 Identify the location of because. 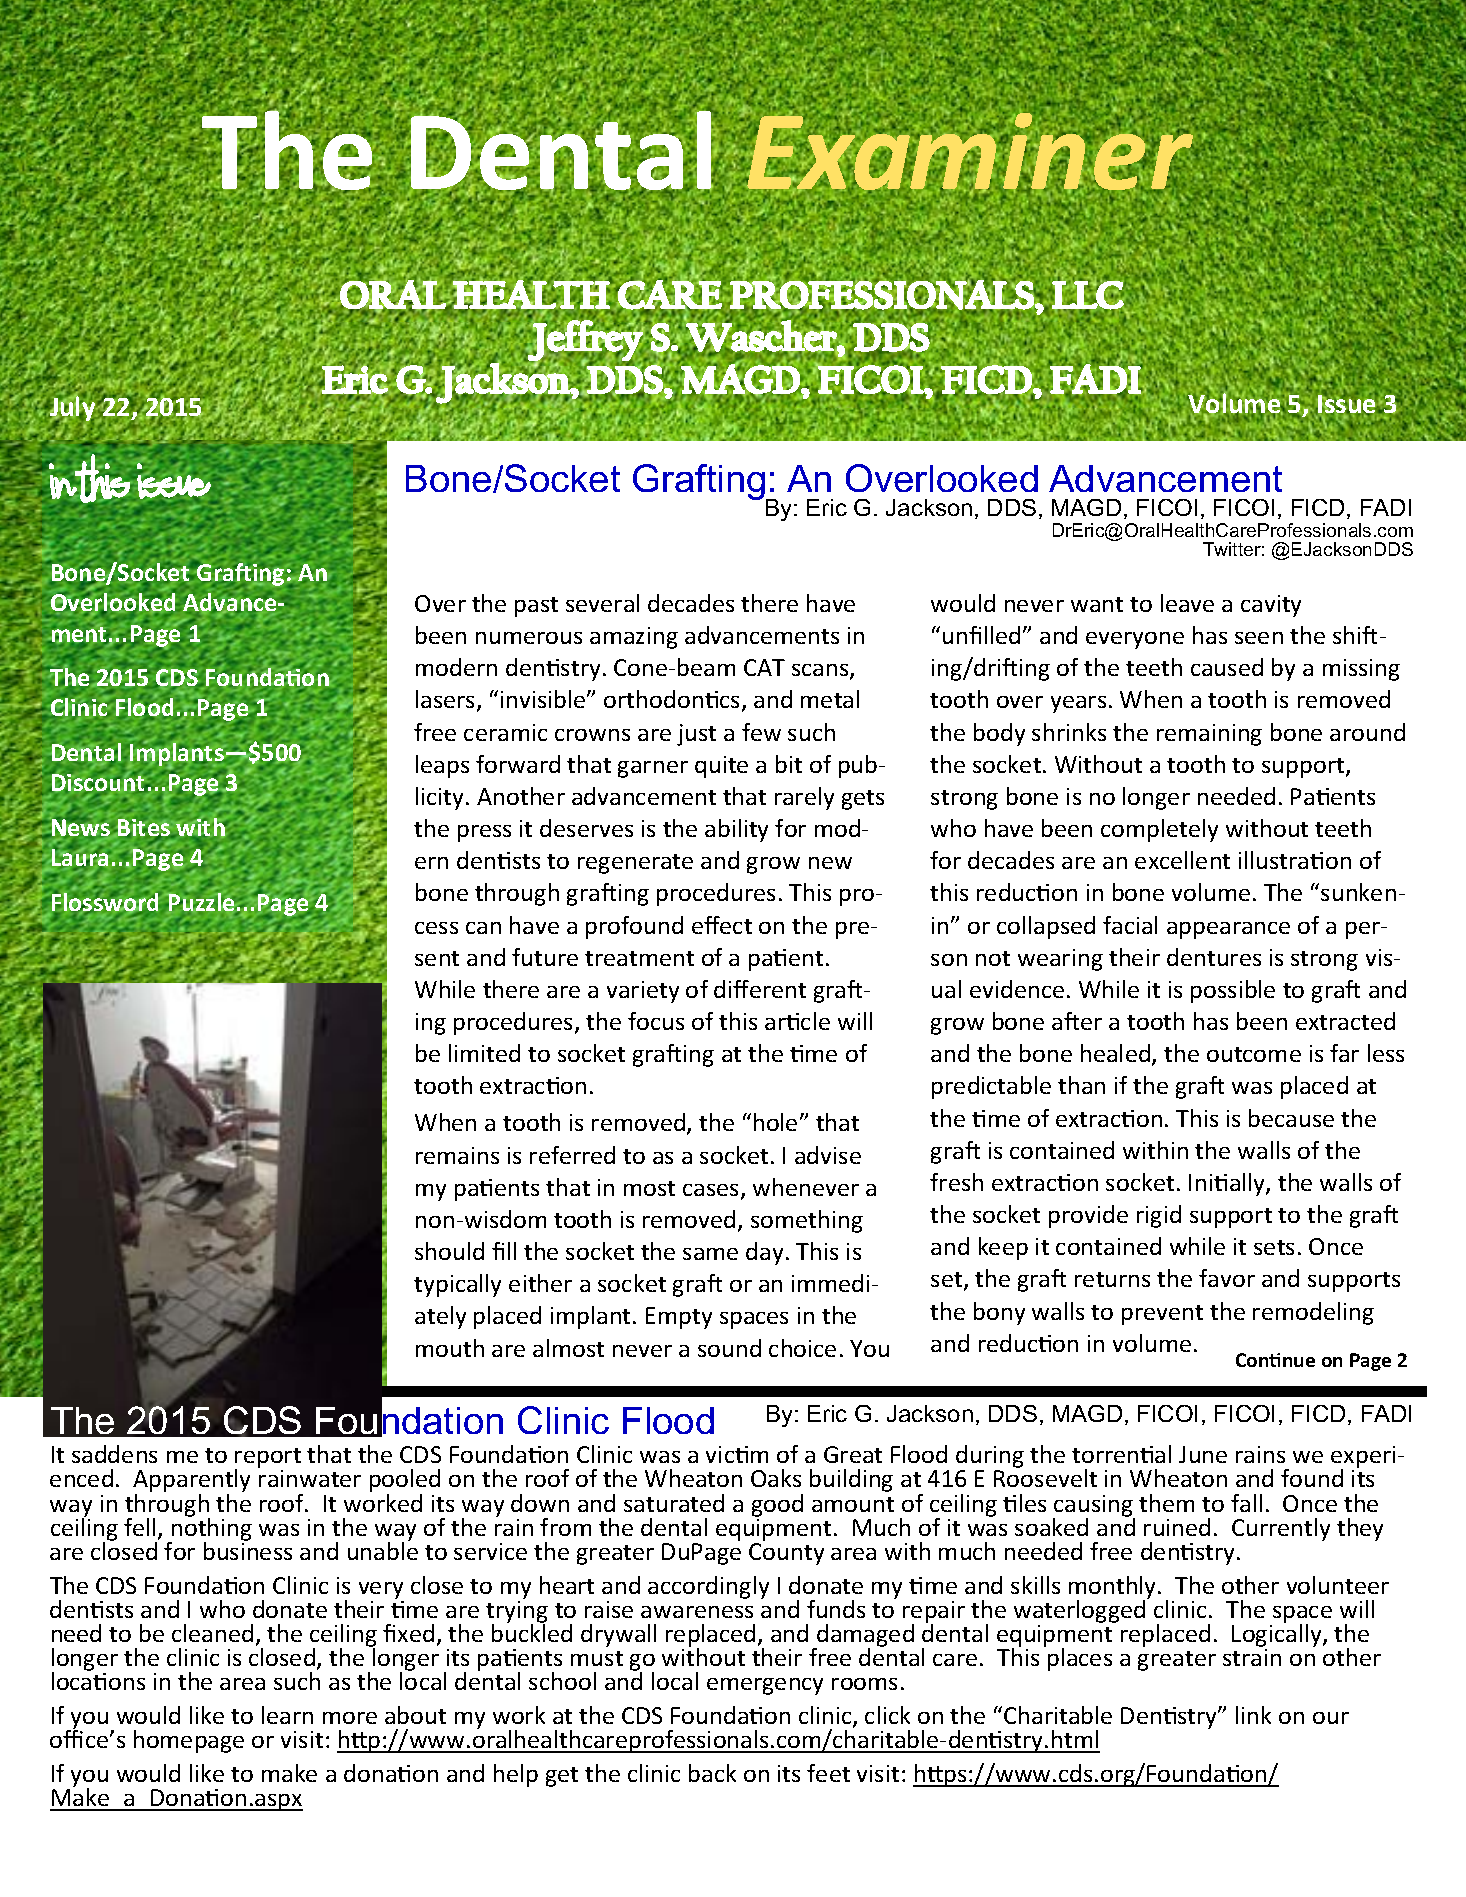
(1291, 1118).
